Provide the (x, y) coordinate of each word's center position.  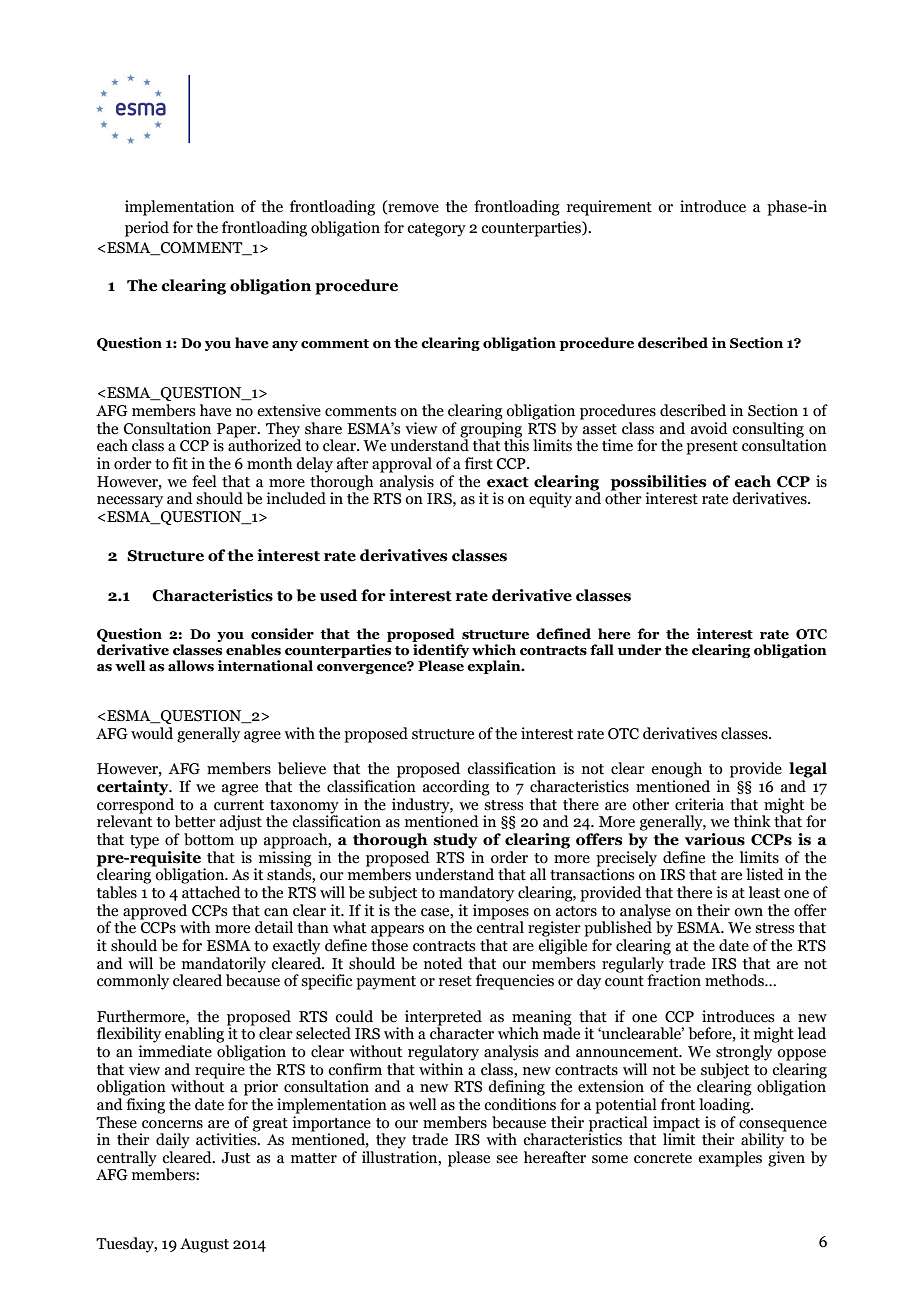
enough (676, 770)
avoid (709, 428)
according (456, 788)
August (204, 1245)
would (152, 733)
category (436, 230)
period (147, 229)
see (507, 1159)
